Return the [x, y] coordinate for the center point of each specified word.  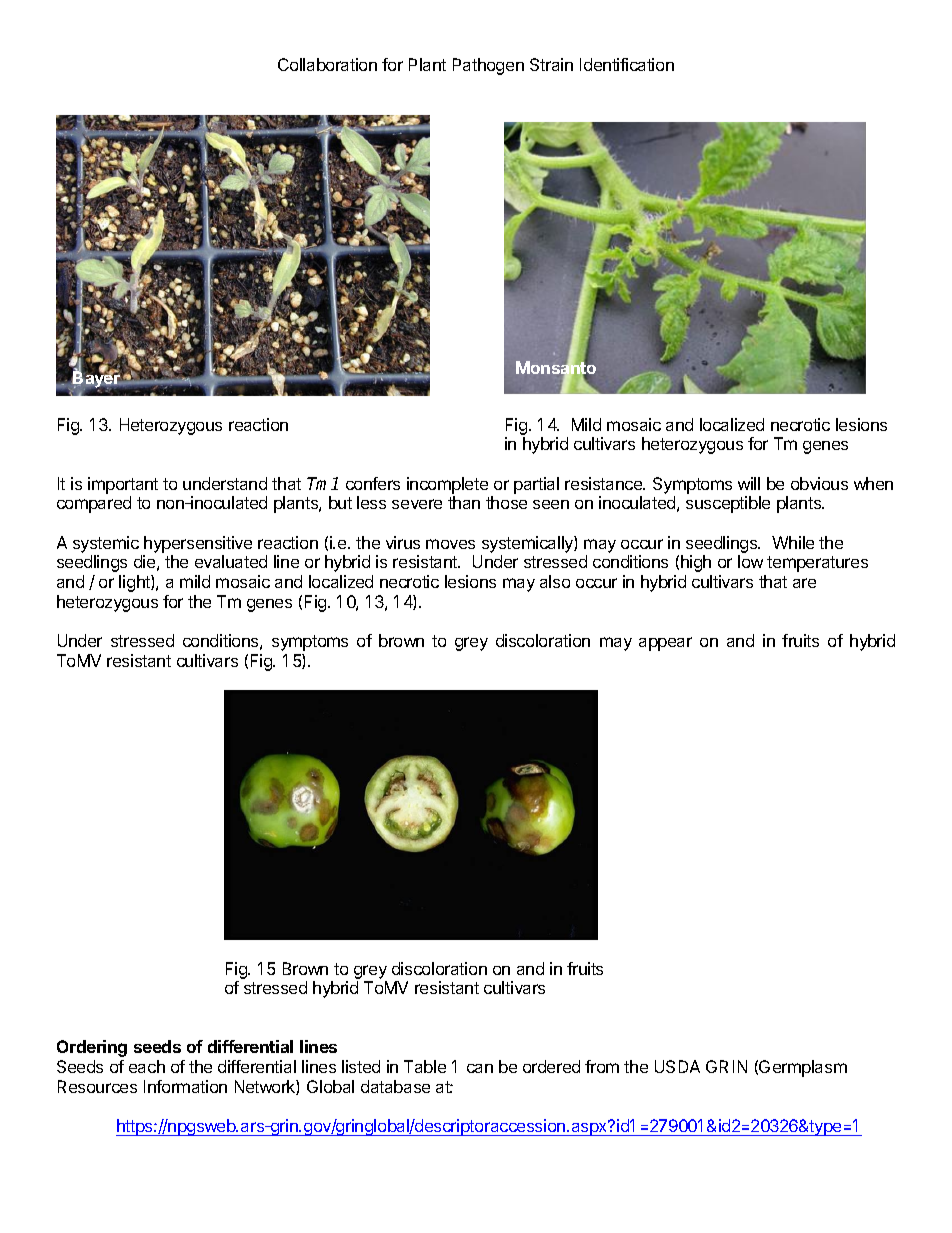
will [749, 483]
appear [665, 644]
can [480, 1068]
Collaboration [327, 64]
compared [94, 504]
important [123, 485]
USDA [677, 1066]
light [135, 583]
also [555, 581]
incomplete [447, 485]
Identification [627, 64]
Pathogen [488, 66]
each [147, 1066]
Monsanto [556, 368]
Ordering [92, 1048]
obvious [819, 483]
